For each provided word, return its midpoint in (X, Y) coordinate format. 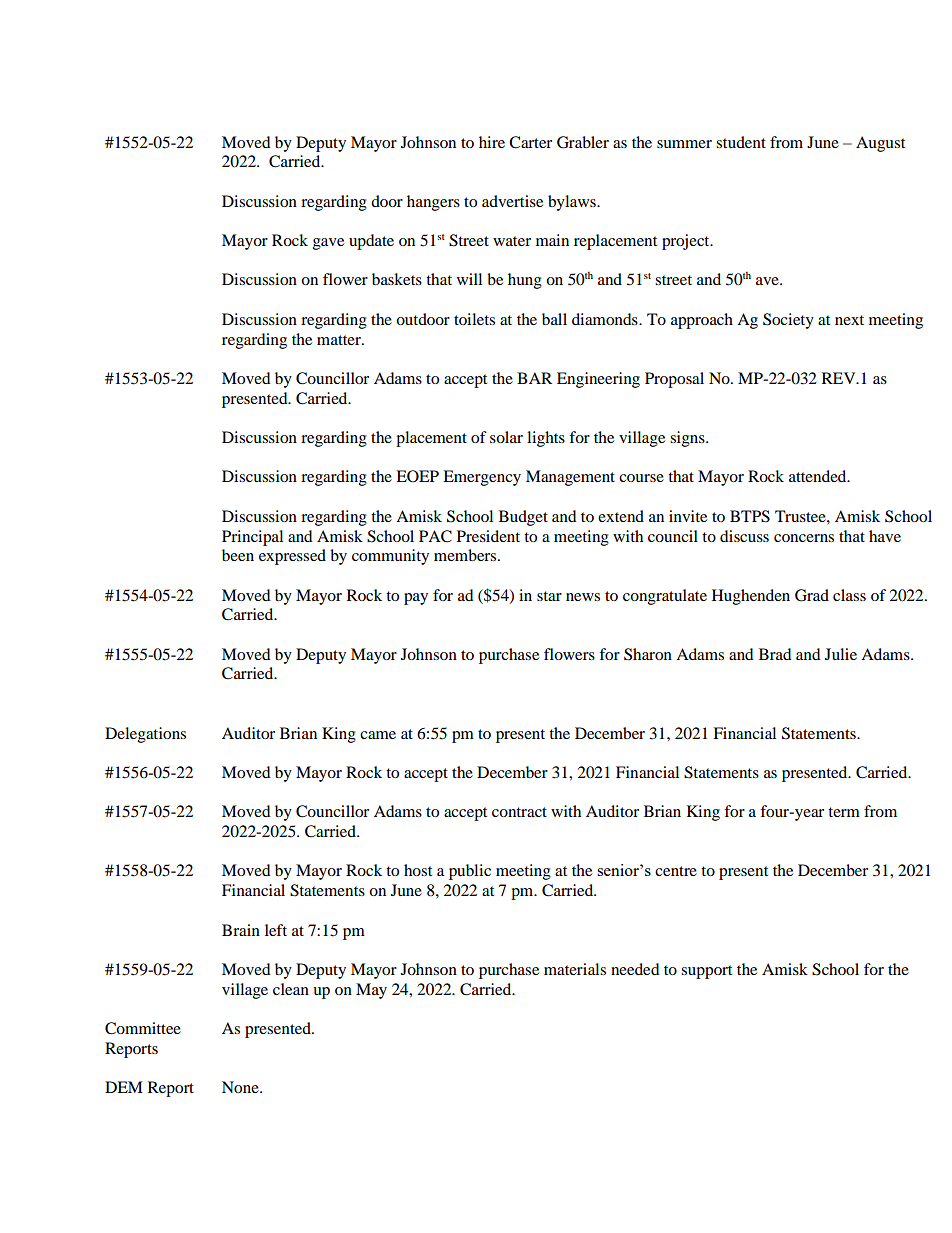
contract (519, 812)
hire (492, 142)
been (238, 555)
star (549, 596)
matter (340, 340)
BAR (534, 378)
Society (788, 321)
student (741, 142)
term (844, 812)
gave (328, 244)
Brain (241, 930)
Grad (812, 595)
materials (575, 969)
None (241, 1087)
